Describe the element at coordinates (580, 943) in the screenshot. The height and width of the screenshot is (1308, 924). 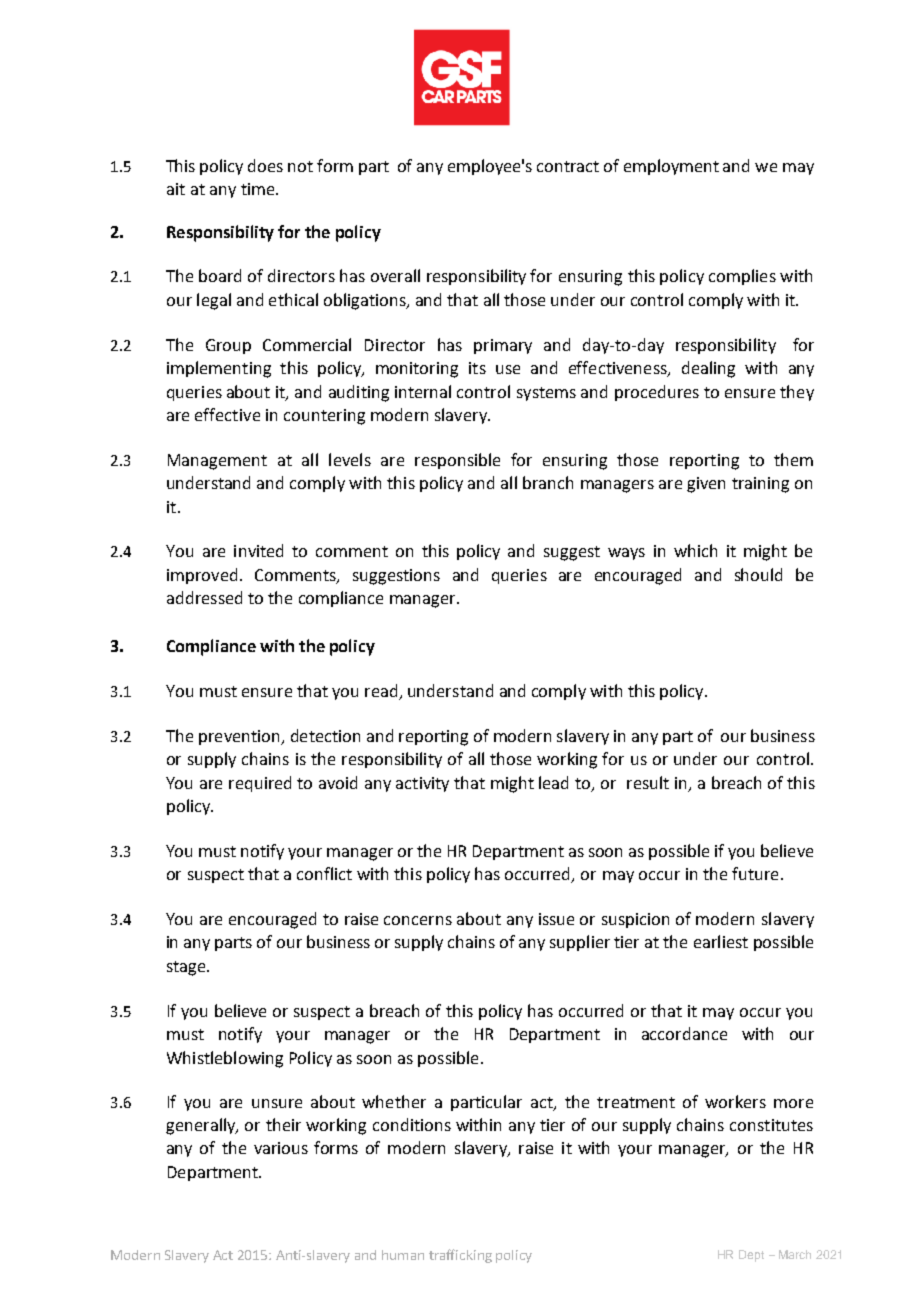
I see `supplier` at that location.
